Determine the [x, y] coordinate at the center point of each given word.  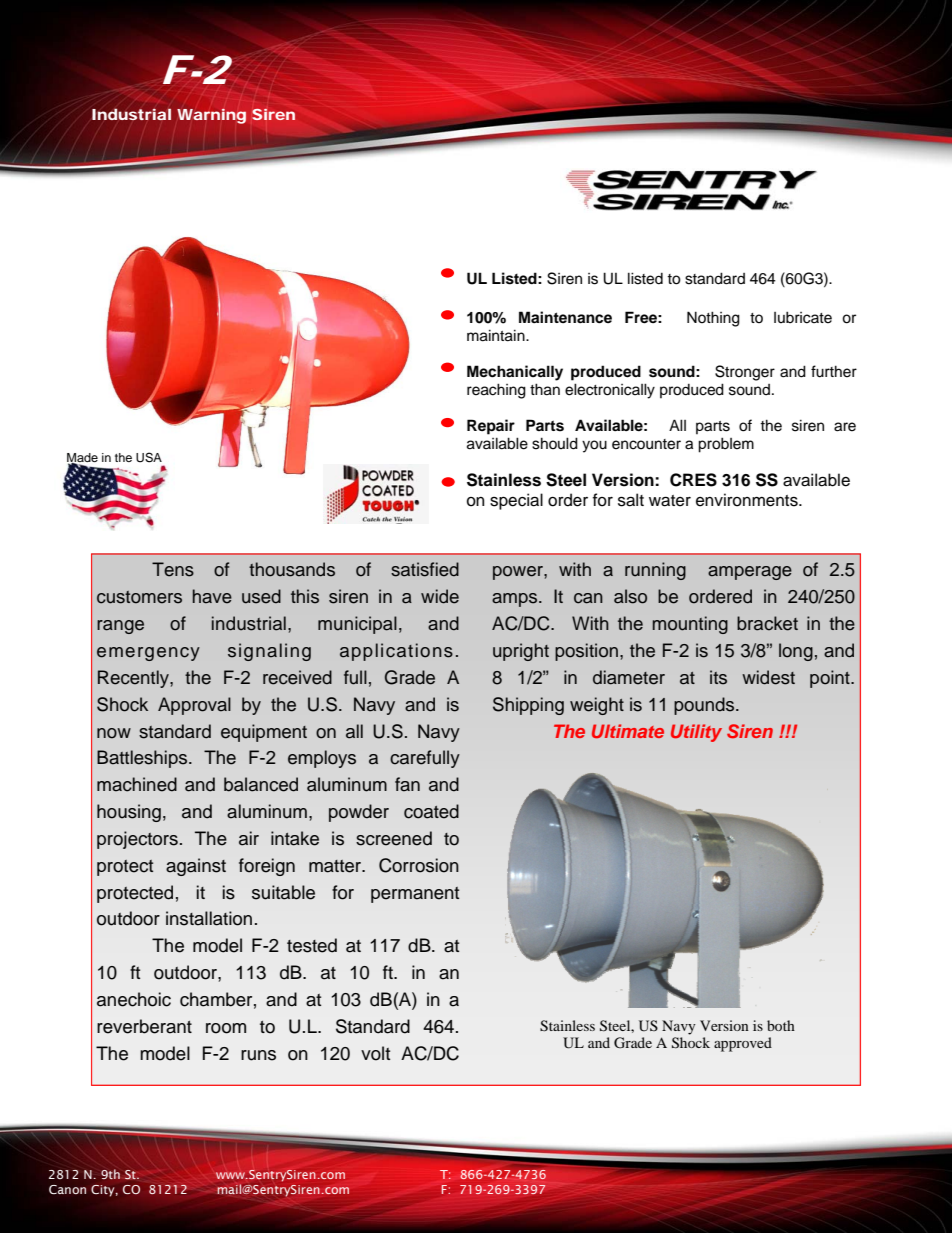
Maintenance [565, 317]
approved [743, 1044]
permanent [415, 895]
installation [209, 918]
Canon [67, 1189]
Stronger [745, 373]
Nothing [713, 319]
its [718, 677]
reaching [496, 391]
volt [375, 1053]
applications [396, 652]
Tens [173, 569]
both [781, 1025]
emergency [148, 654]
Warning [211, 116]
